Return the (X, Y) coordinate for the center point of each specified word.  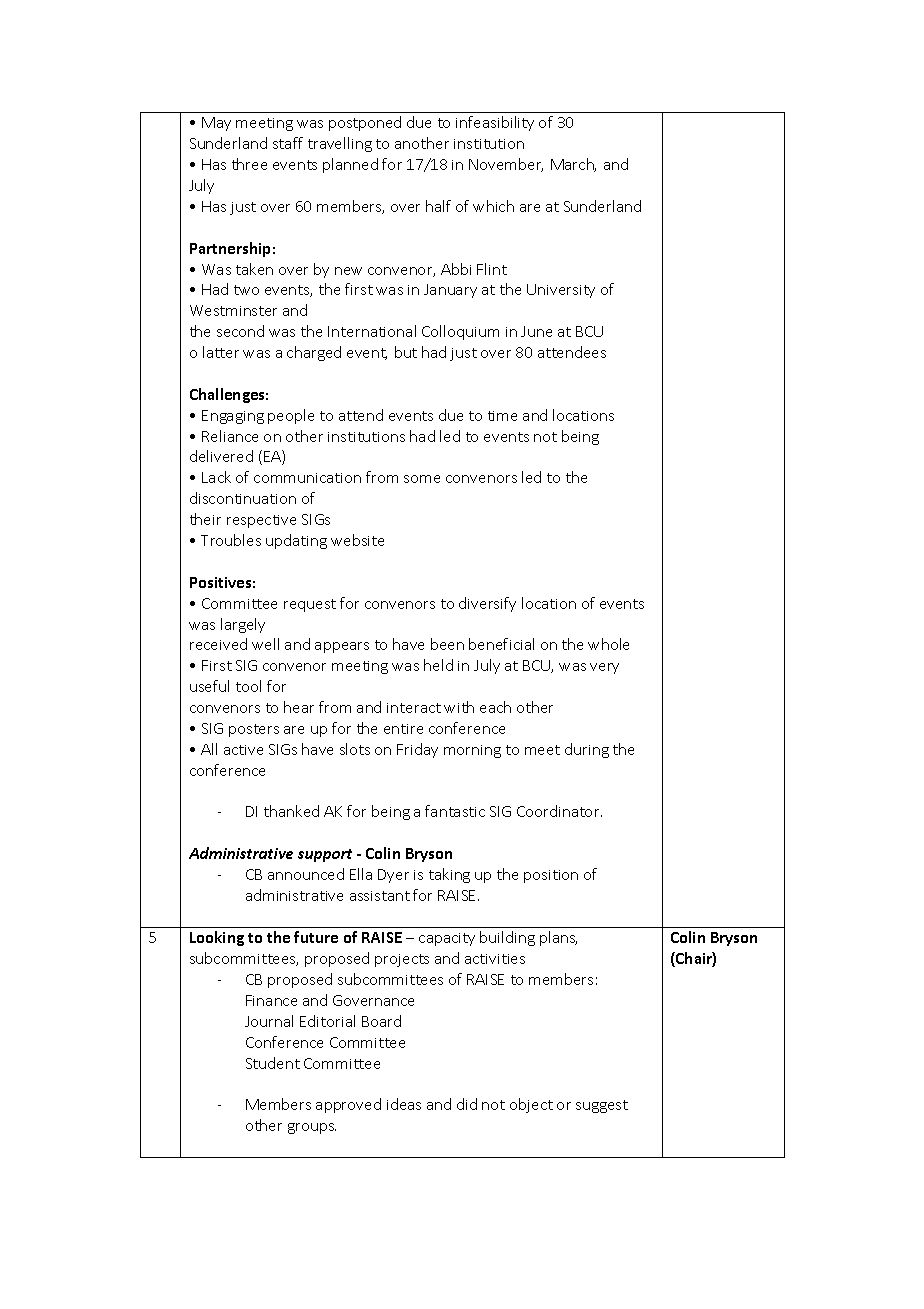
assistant (380, 896)
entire (403, 729)
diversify (487, 604)
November (506, 165)
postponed (365, 123)
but (406, 352)
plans (558, 938)
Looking (217, 938)
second (240, 331)
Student (273, 1063)
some (422, 479)
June (536, 331)
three (249, 164)
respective (261, 521)
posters (254, 730)
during (587, 750)
